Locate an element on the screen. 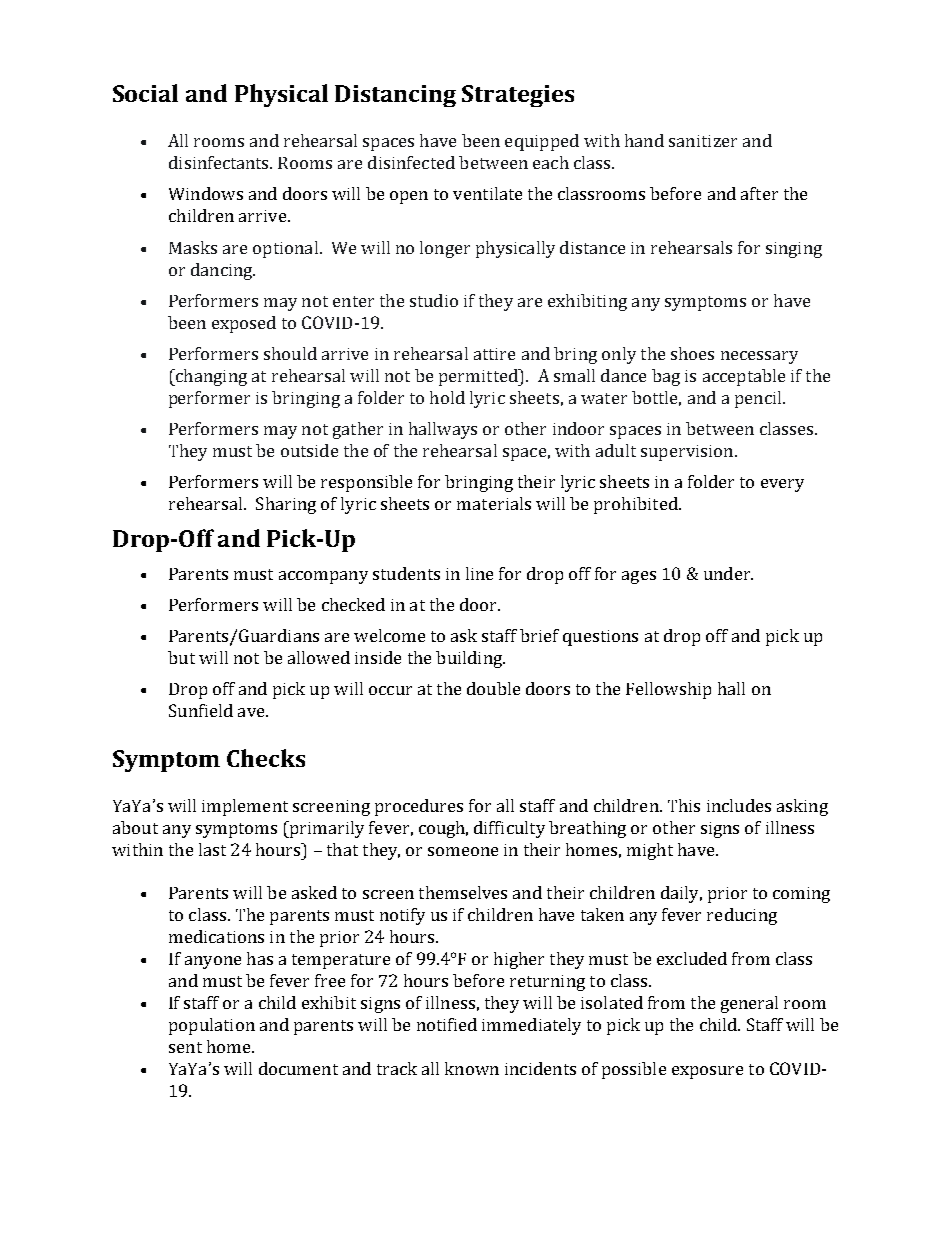 The image size is (952, 1233). disinfectants is located at coordinates (220, 162).
